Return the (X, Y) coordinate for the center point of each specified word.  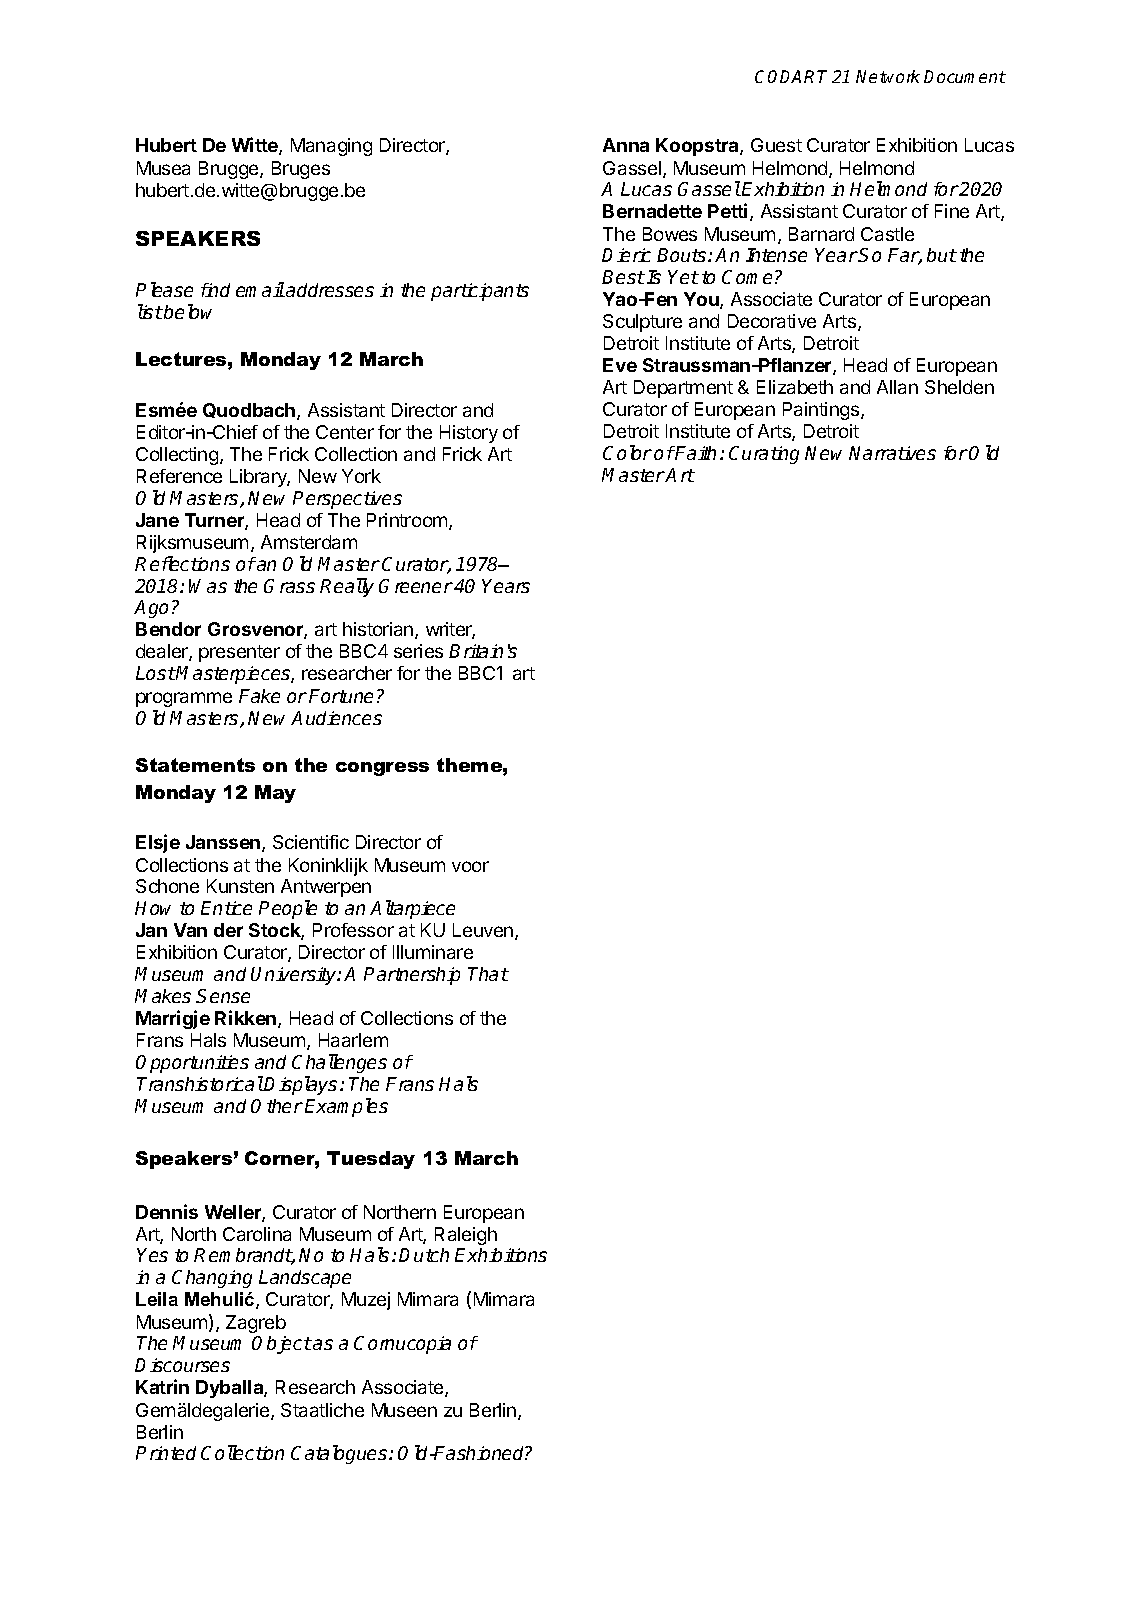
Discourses (182, 1365)
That (488, 974)
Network (888, 76)
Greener (416, 586)
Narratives (892, 453)
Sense (223, 996)
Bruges (301, 170)
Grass (289, 586)
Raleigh (466, 1236)
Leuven (484, 931)
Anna (626, 145)
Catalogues (340, 1454)
